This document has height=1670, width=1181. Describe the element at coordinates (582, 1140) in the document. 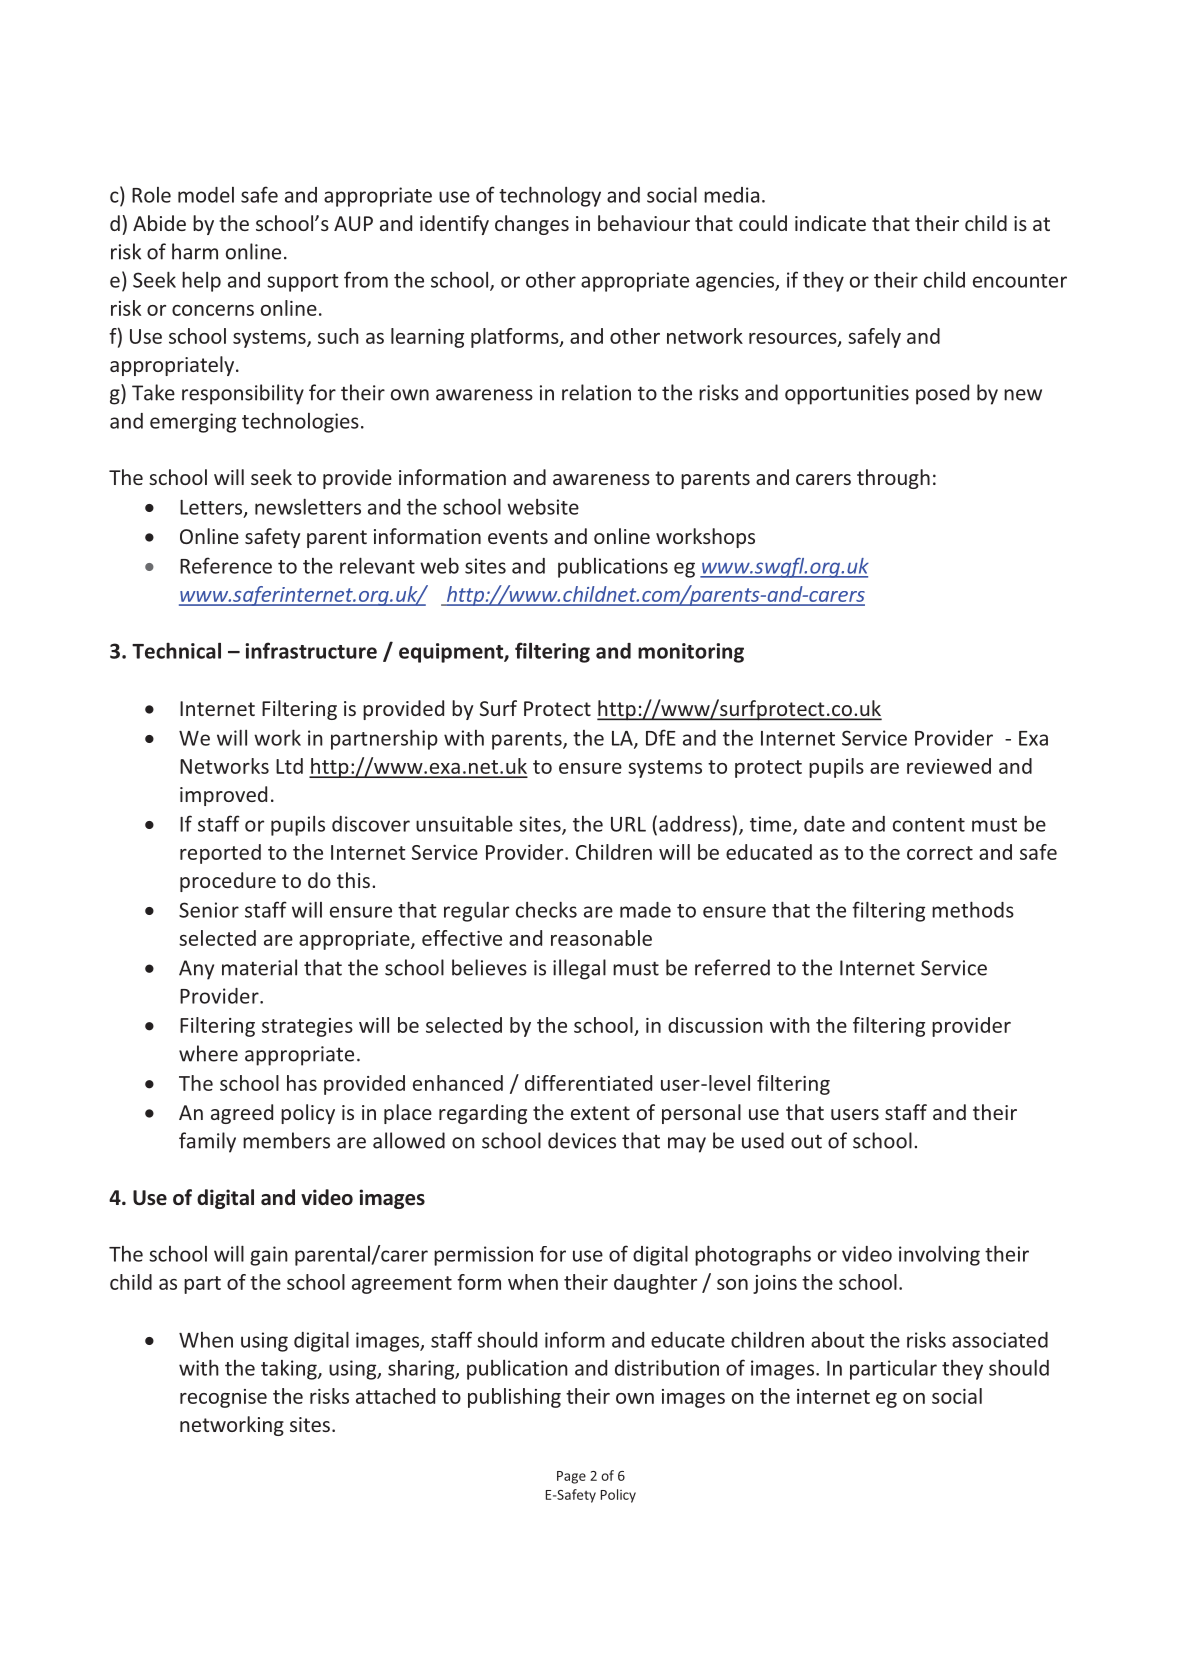

I see `devices` at that location.
